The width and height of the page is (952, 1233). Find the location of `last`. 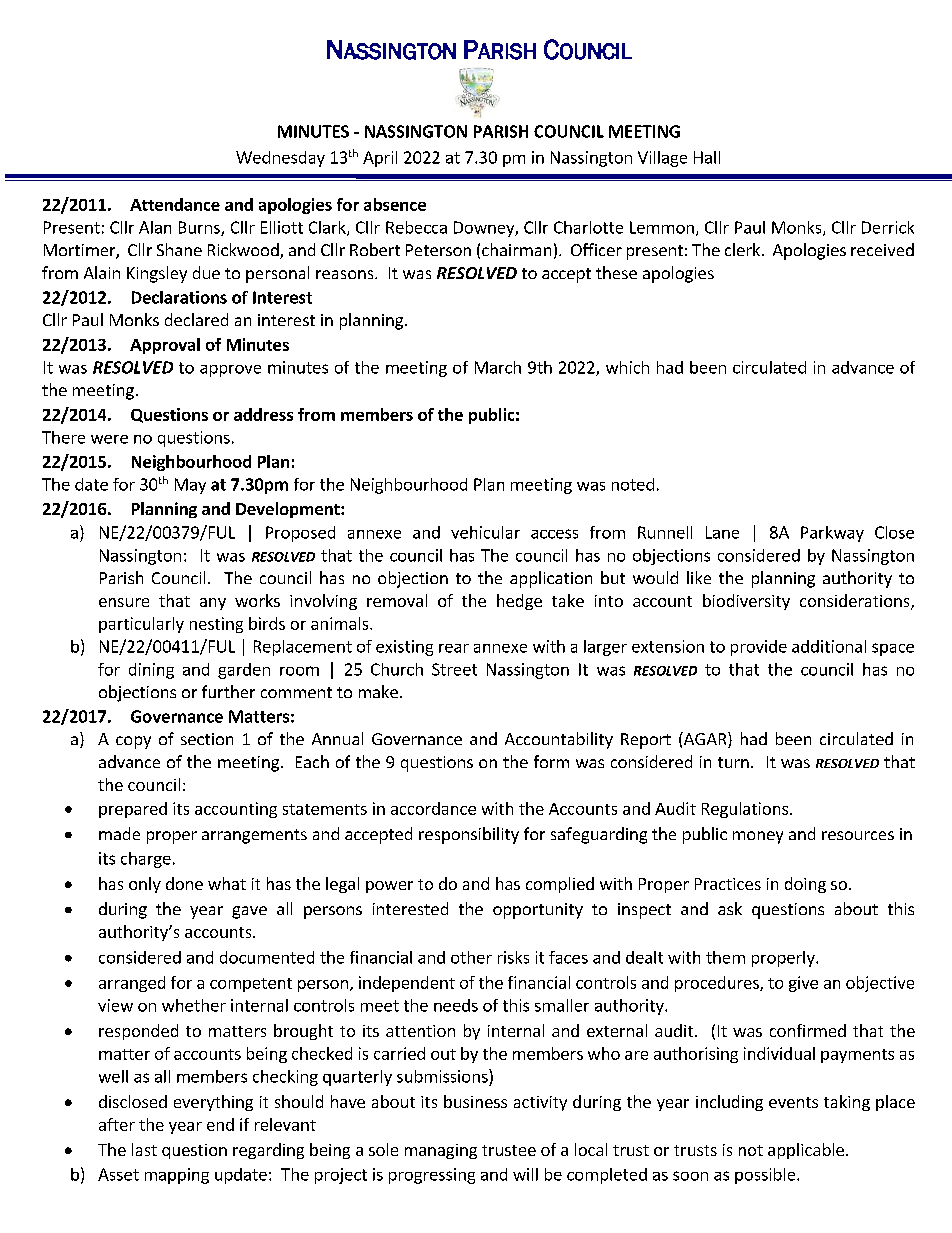

last is located at coordinates (144, 1149).
